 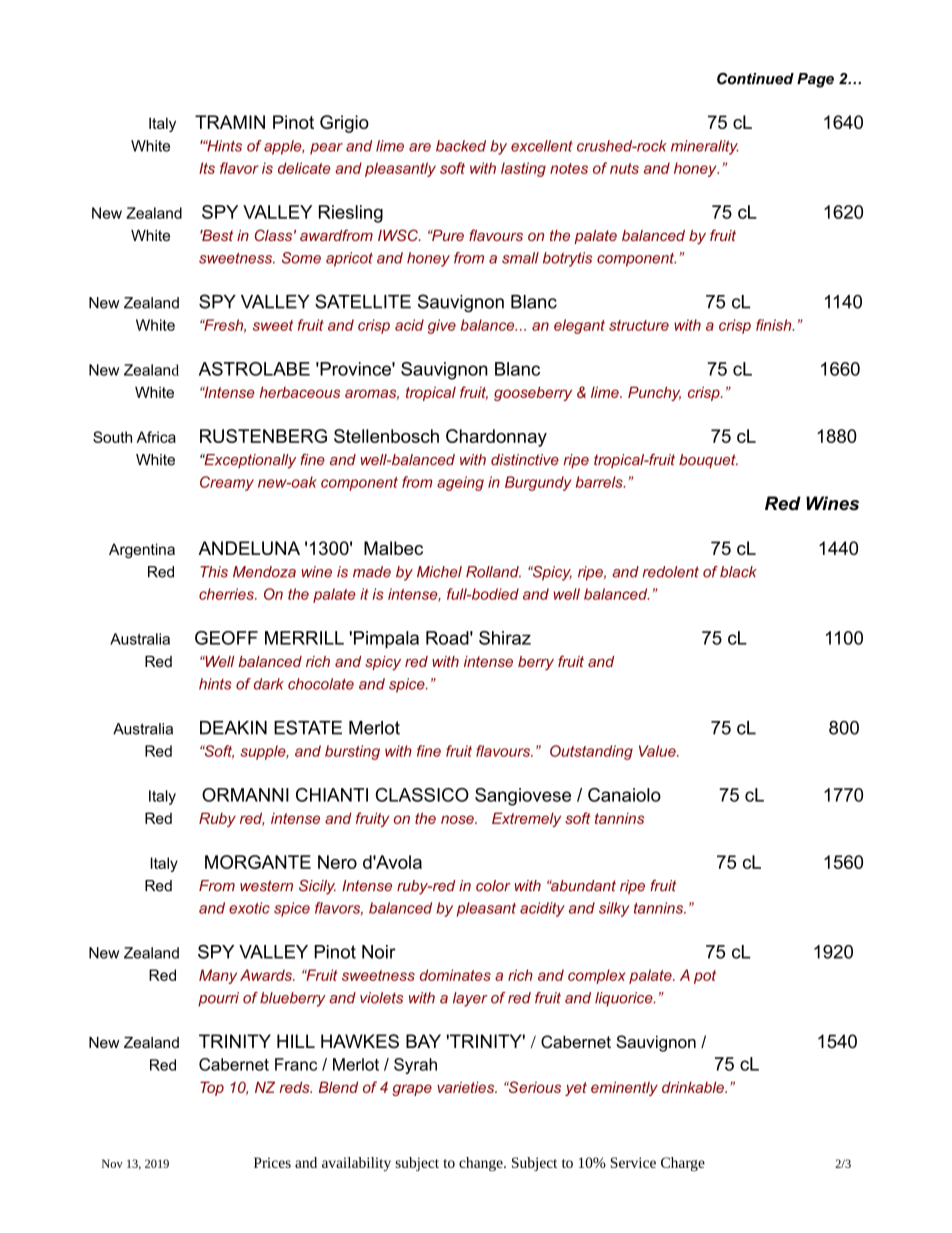 I want to click on Its, so click(x=207, y=168).
